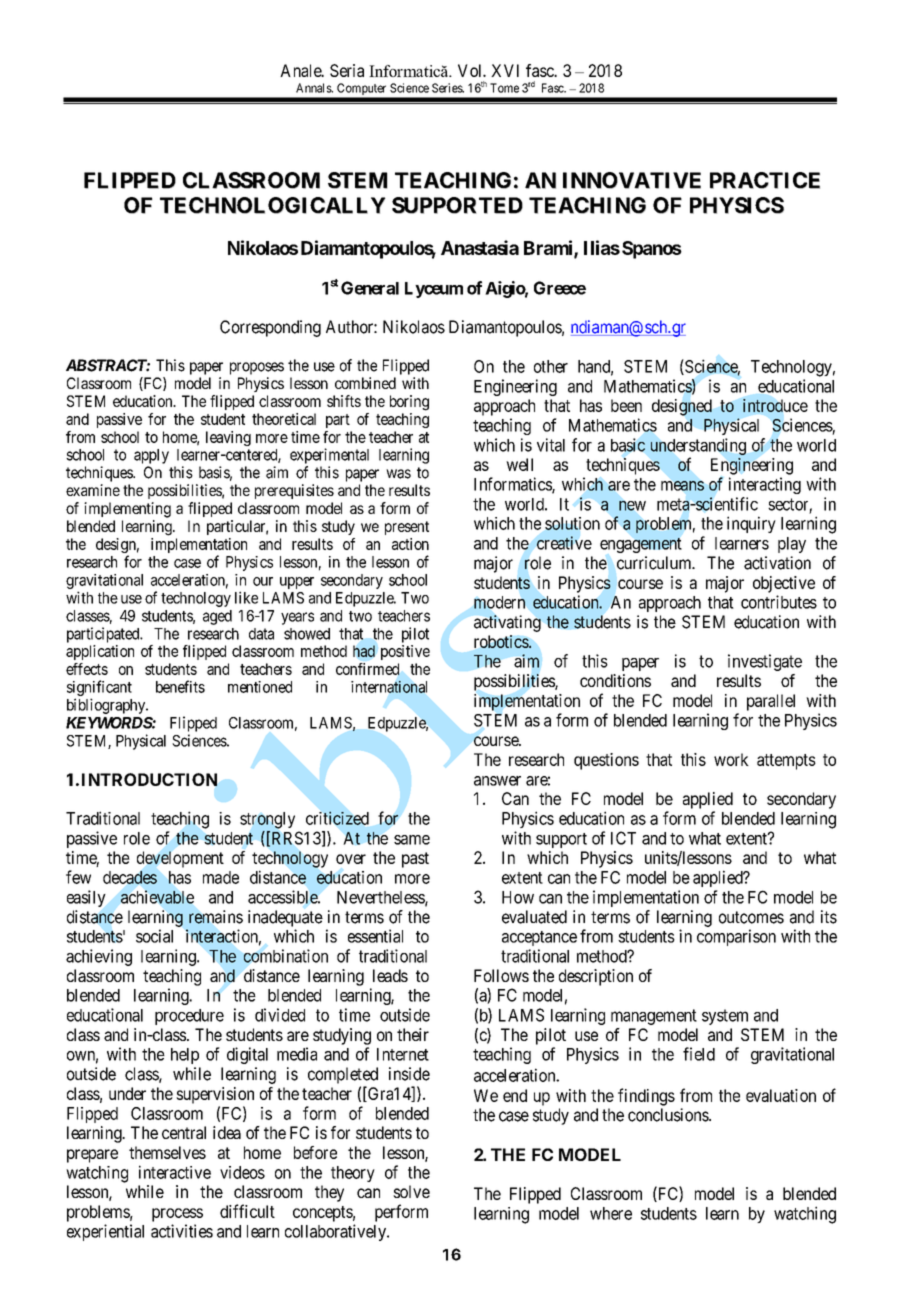 Image resolution: width=924 pixels, height=1308 pixels. I want to click on means, so click(682, 486).
